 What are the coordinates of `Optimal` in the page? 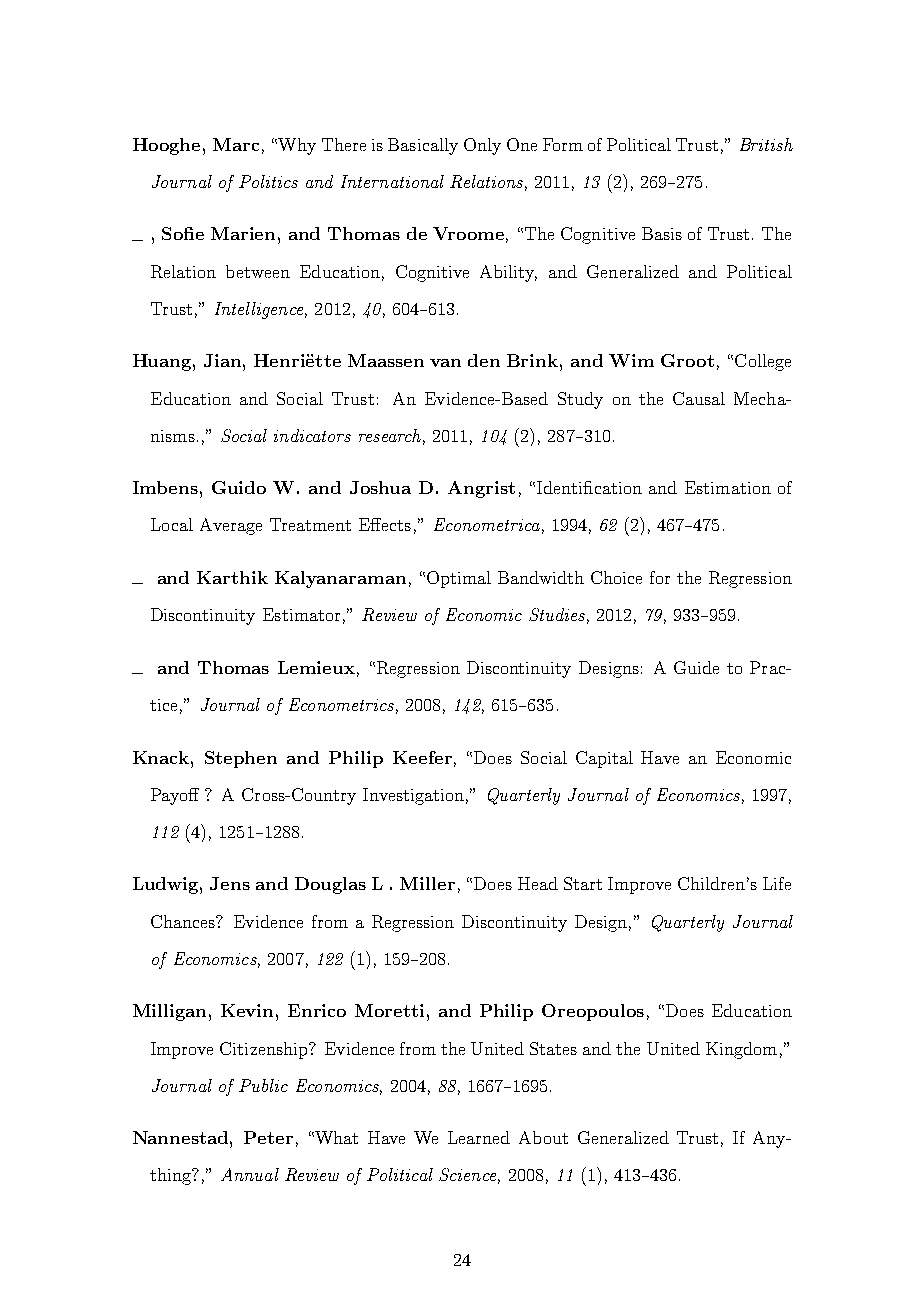 It's located at (459, 579).
